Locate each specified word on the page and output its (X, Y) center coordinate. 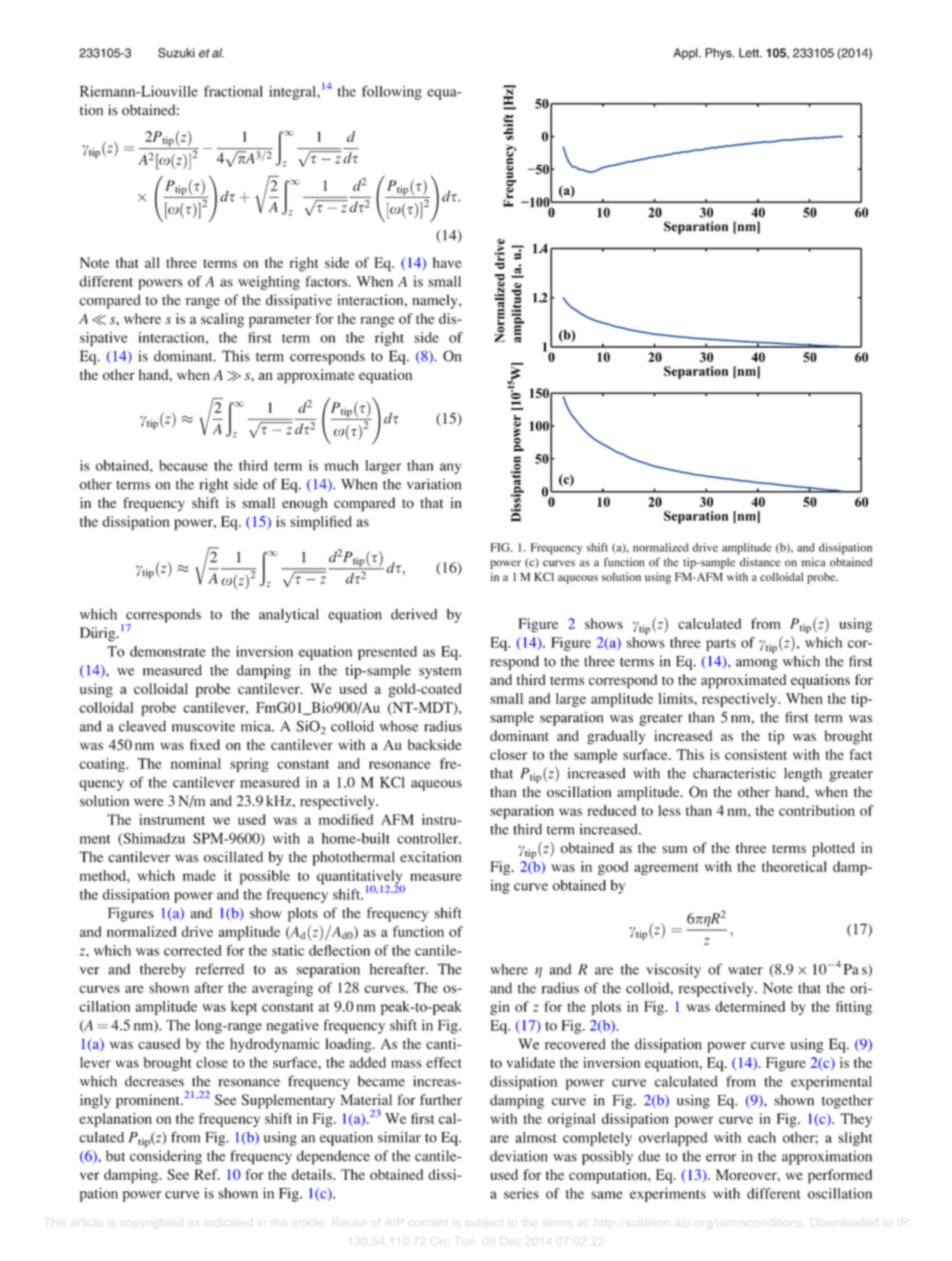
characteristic (734, 773)
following (392, 92)
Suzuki (176, 53)
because (183, 465)
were (148, 802)
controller (429, 838)
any (450, 468)
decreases (154, 1081)
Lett (750, 53)
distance (760, 562)
